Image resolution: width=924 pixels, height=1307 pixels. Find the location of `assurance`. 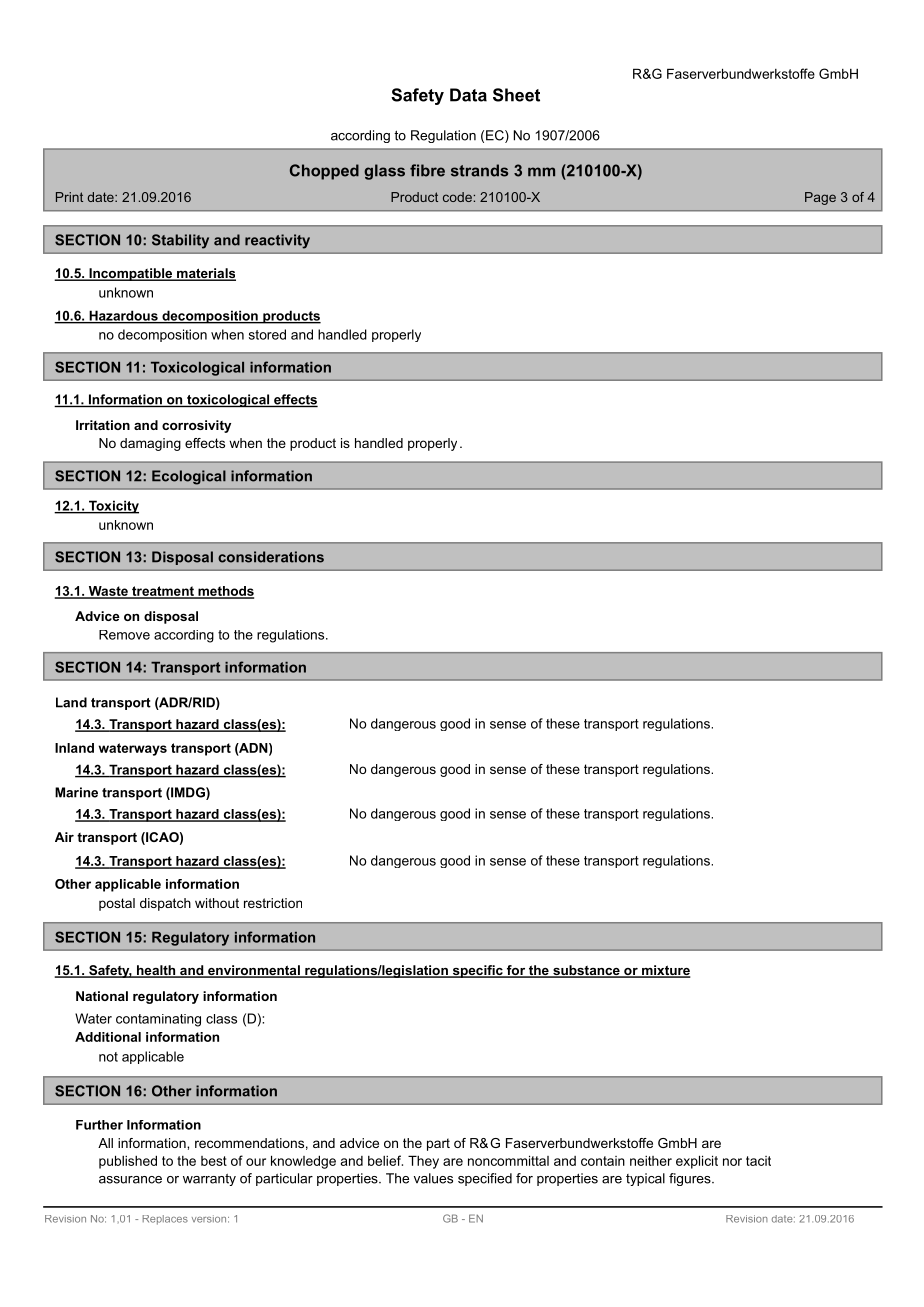

assurance is located at coordinates (130, 1180).
